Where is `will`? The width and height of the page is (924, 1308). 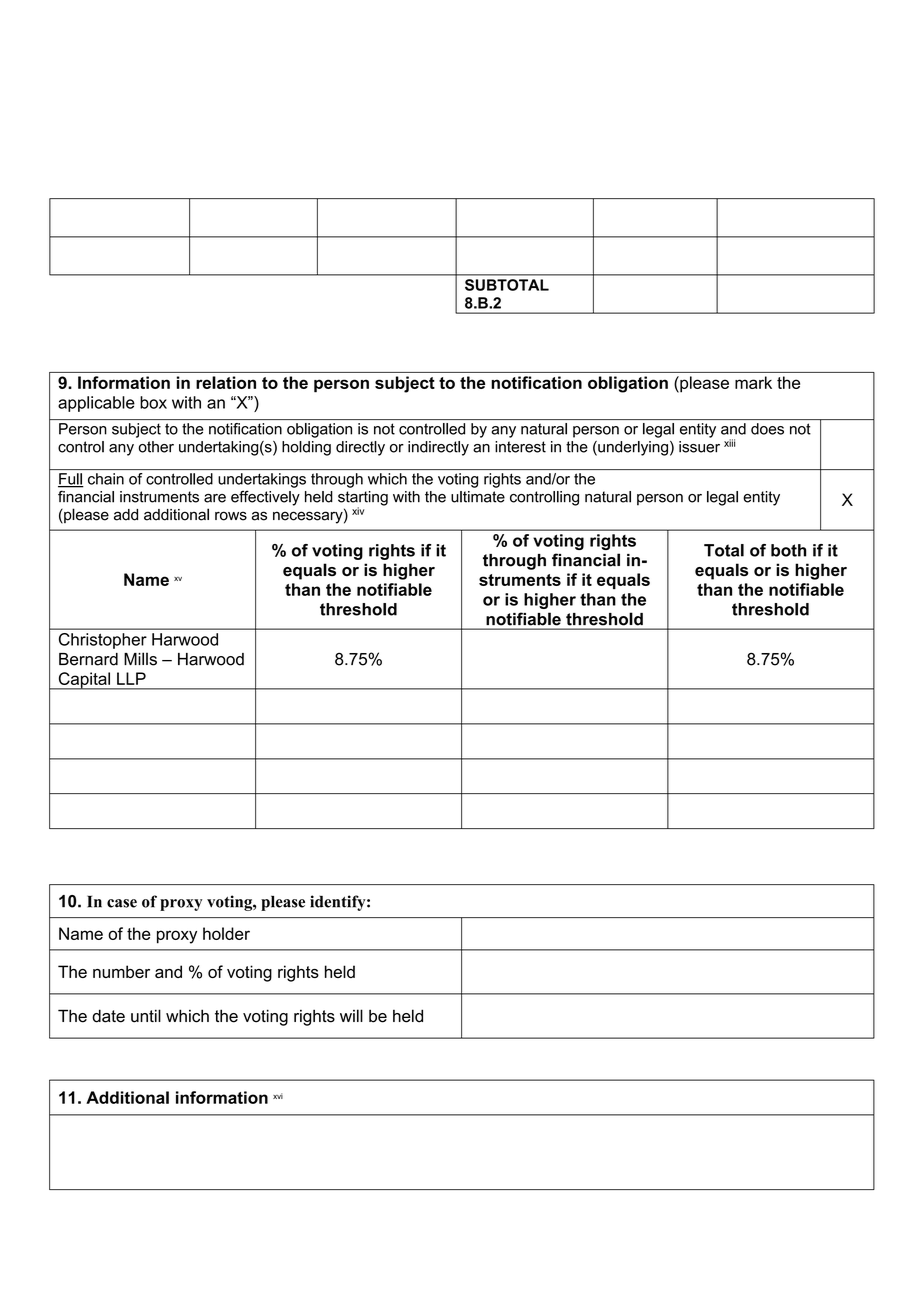 will is located at coordinates (351, 1015).
